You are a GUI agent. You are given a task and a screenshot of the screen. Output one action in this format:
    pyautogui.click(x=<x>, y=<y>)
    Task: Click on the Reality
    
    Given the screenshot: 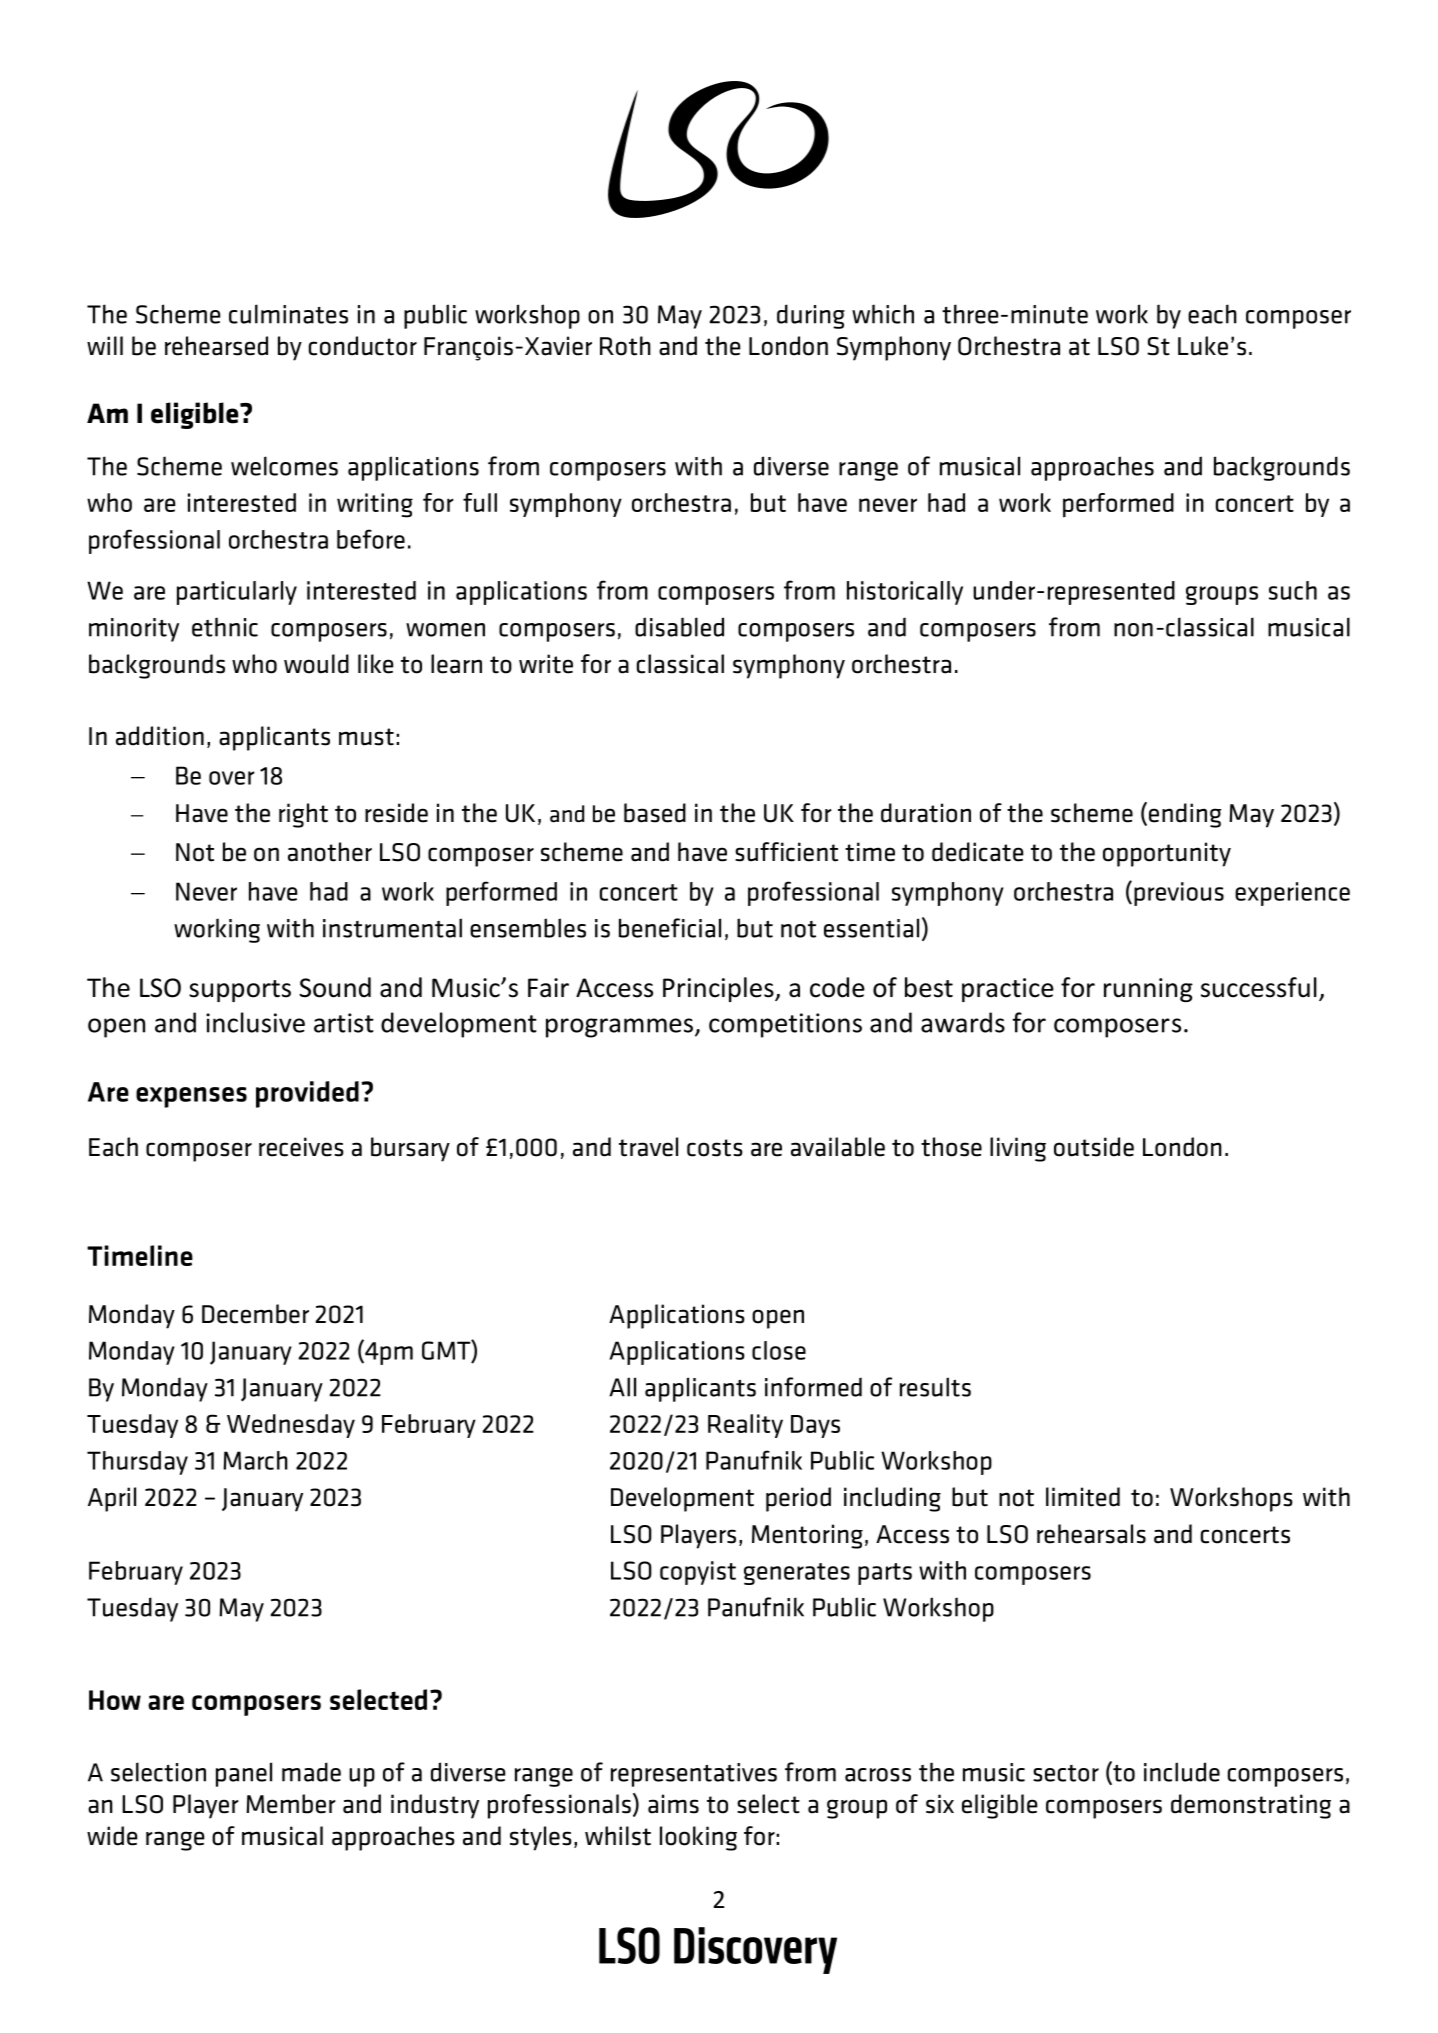 What is the action you would take?
    pyautogui.click(x=745, y=1426)
